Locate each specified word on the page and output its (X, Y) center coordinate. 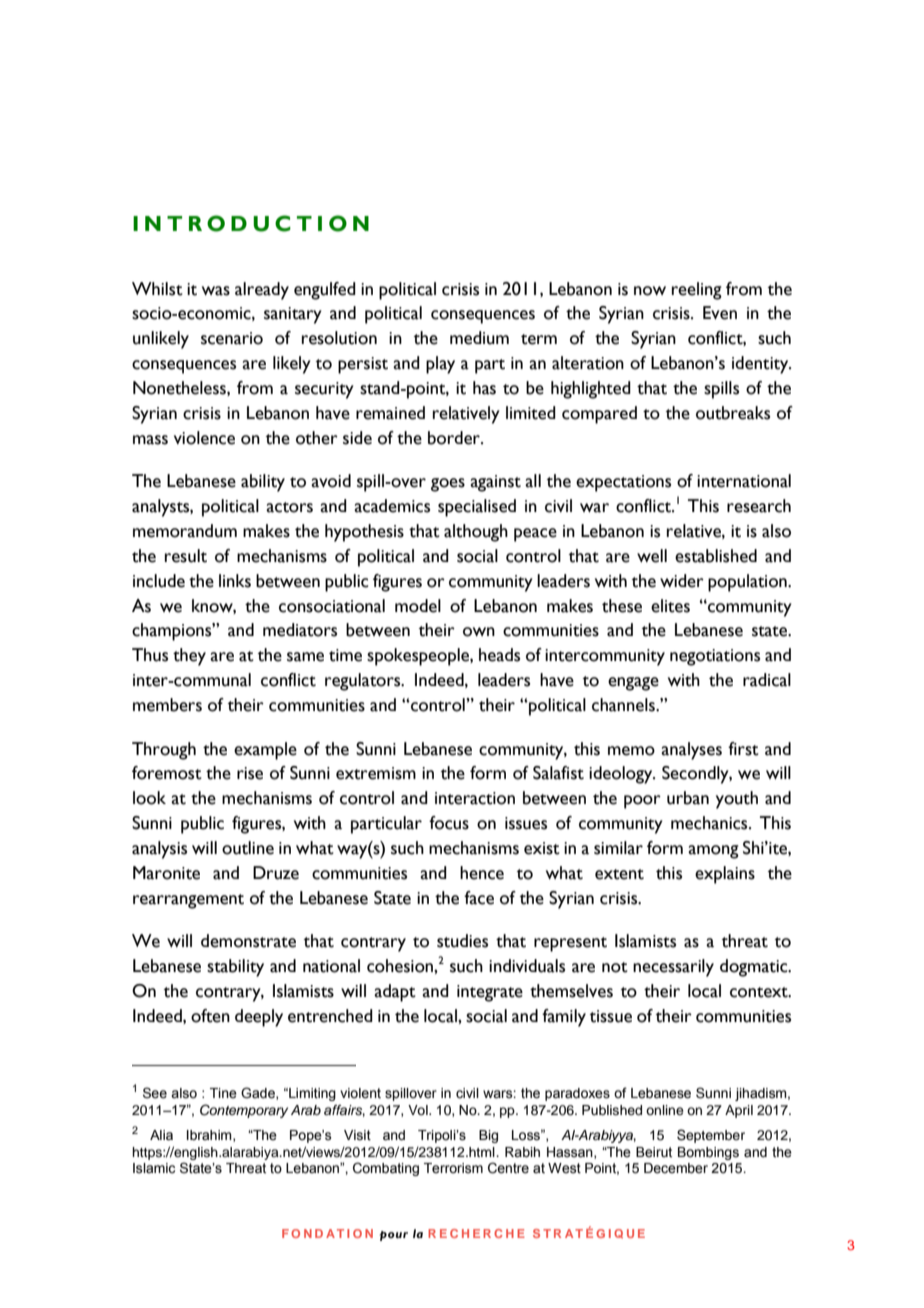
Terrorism (453, 1168)
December (676, 1168)
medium (479, 338)
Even (720, 313)
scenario (232, 338)
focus (449, 823)
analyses (691, 751)
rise (250, 773)
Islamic (154, 1168)
